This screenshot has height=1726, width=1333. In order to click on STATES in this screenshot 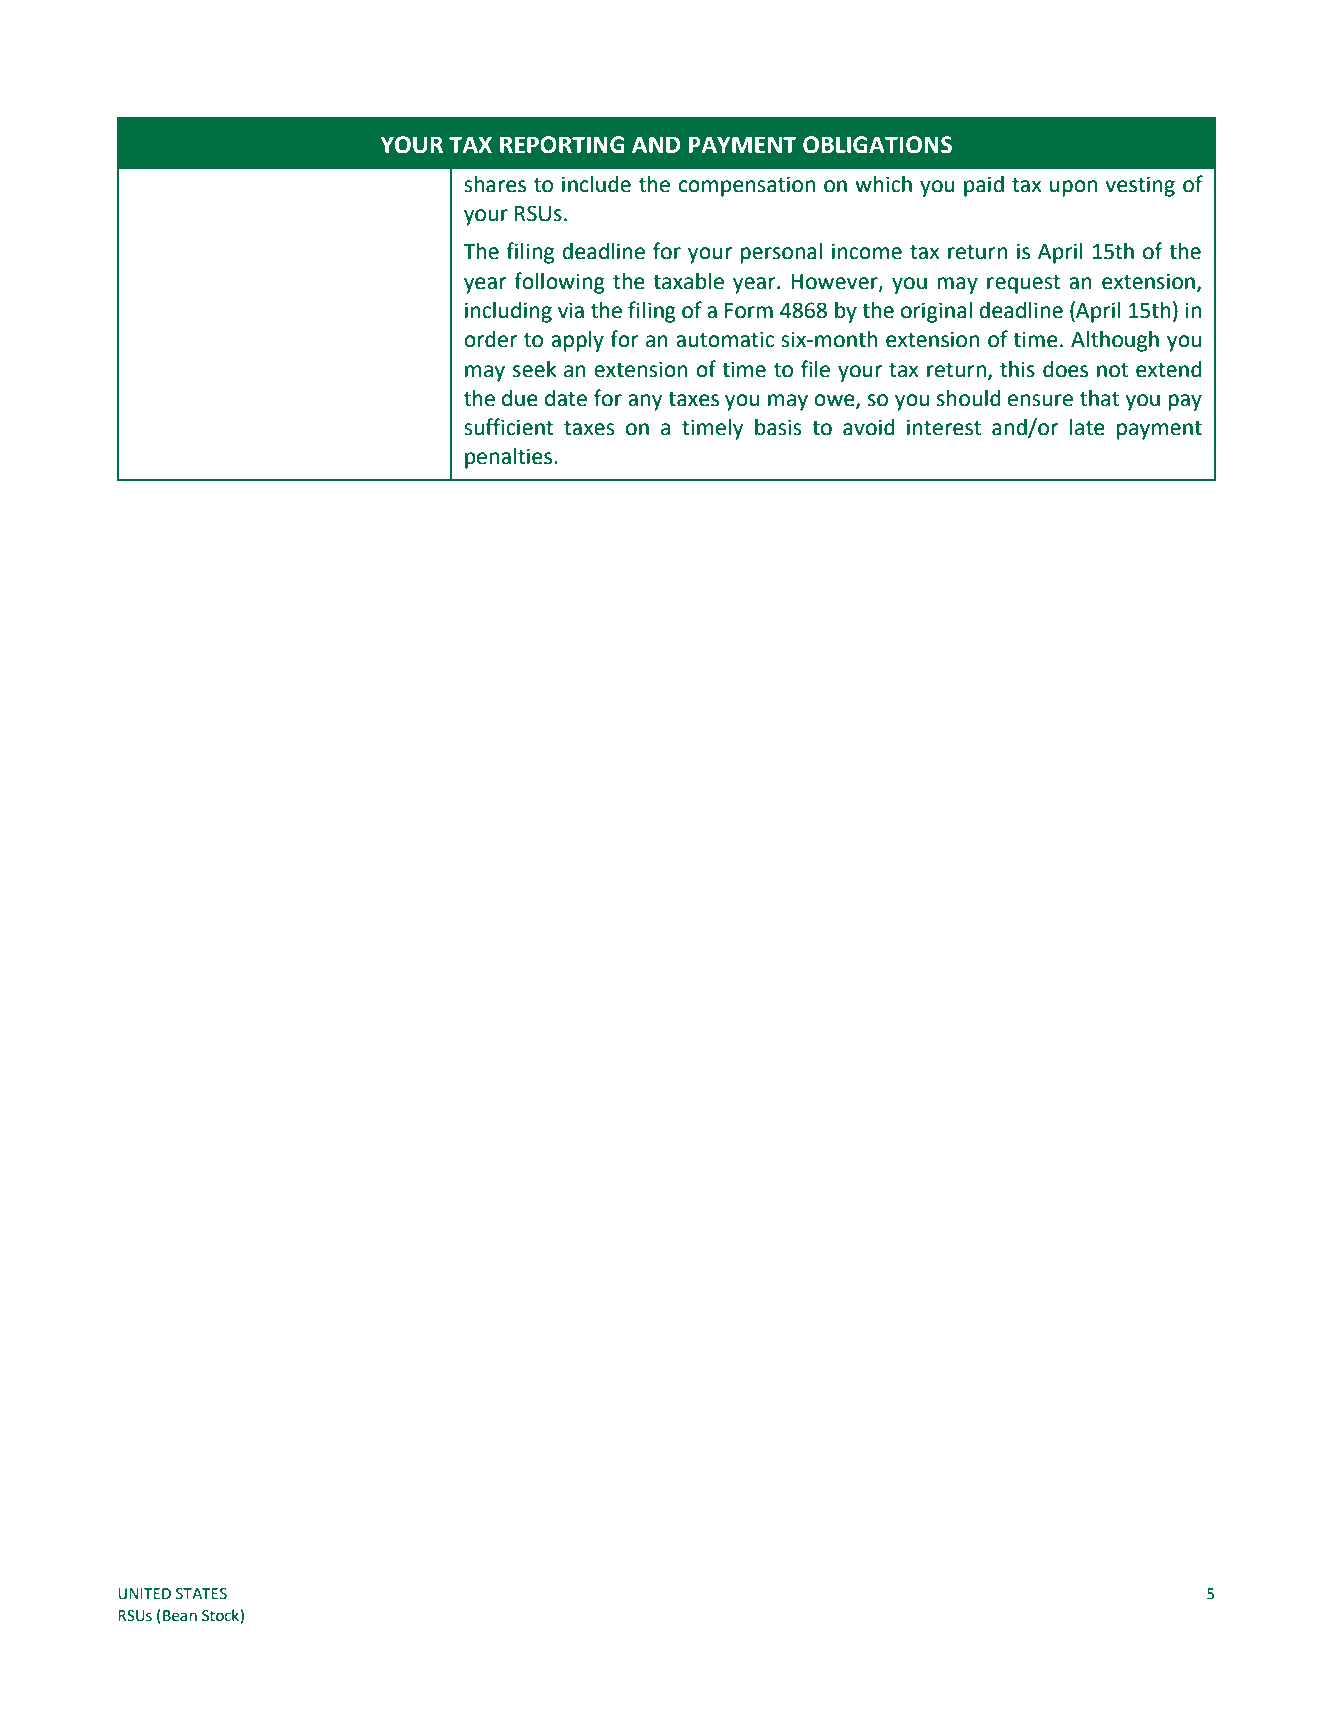, I will do `click(201, 1594)`.
